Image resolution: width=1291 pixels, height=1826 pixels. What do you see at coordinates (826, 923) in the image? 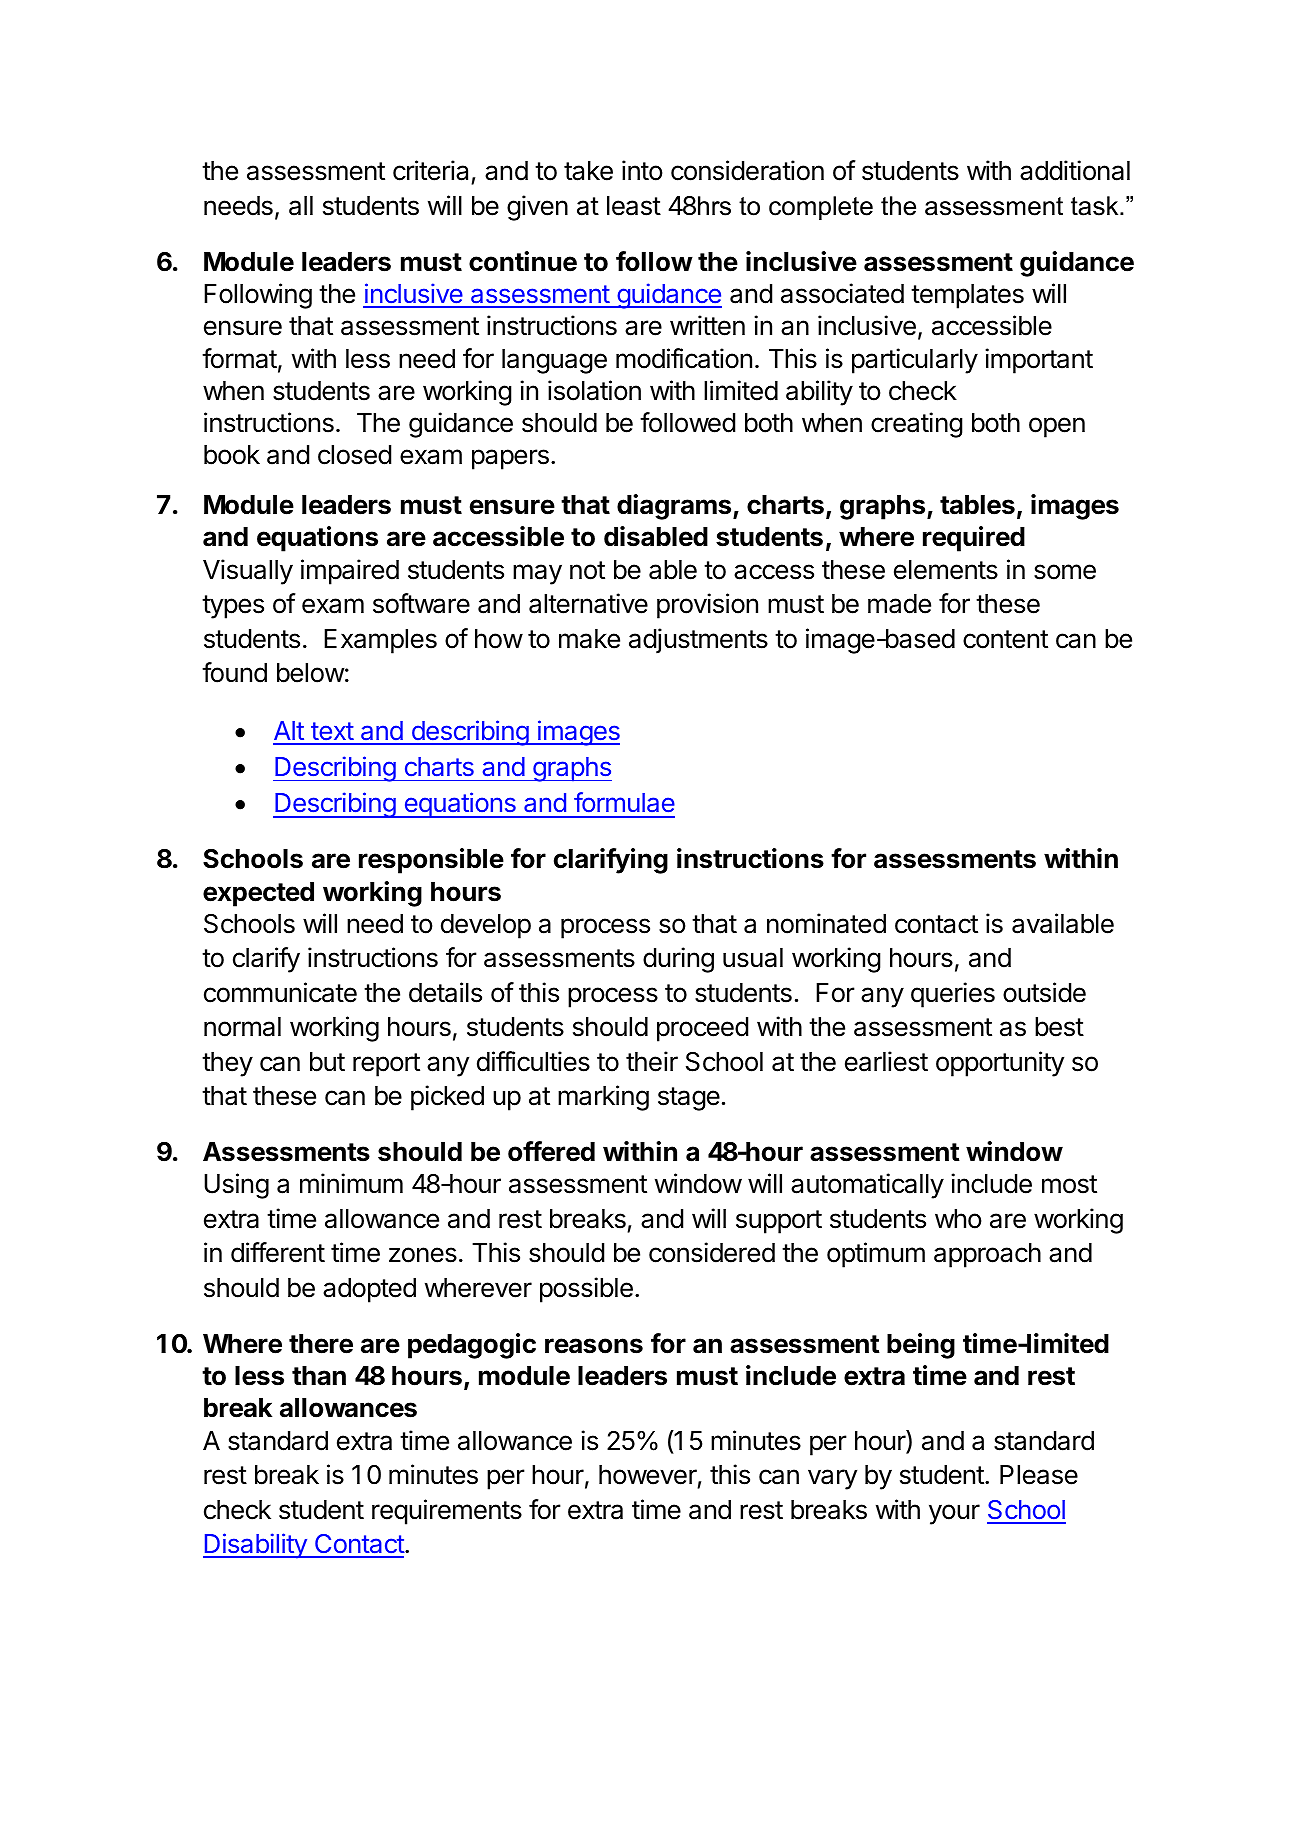
I see `nominated` at bounding box center [826, 923].
